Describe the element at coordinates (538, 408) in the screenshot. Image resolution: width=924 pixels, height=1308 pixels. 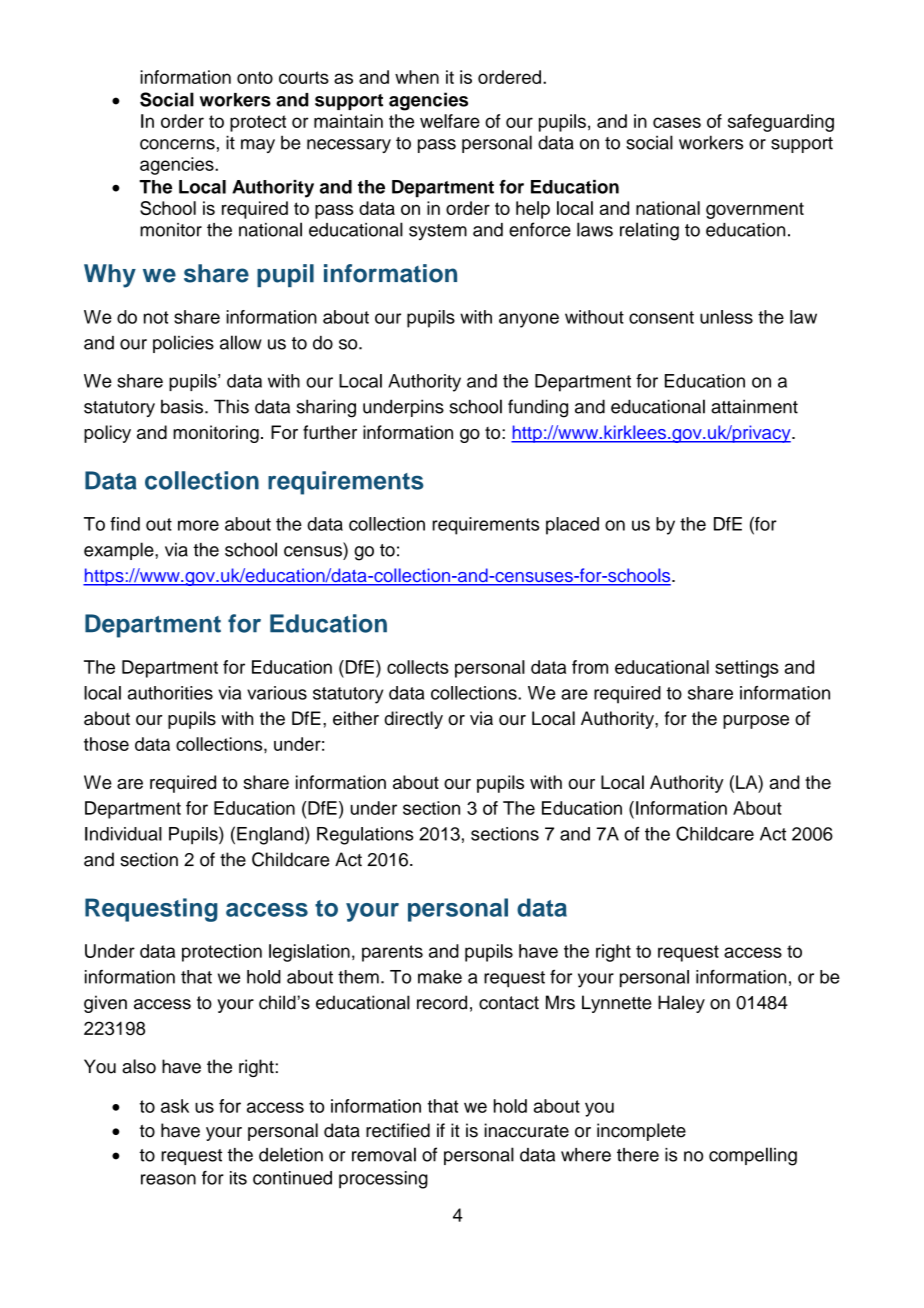
I see `funding` at that location.
